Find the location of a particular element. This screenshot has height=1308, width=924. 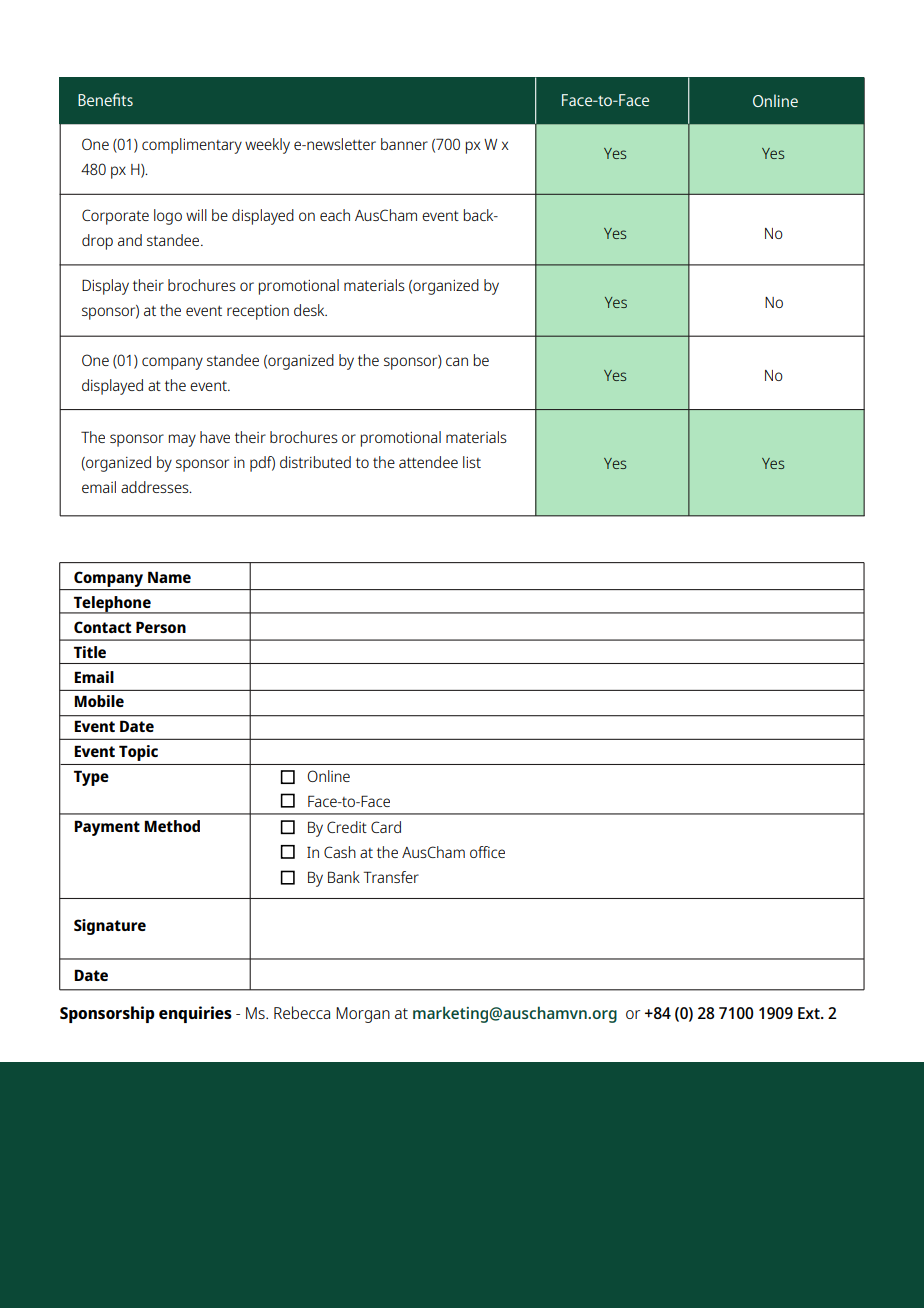

Card is located at coordinates (386, 827).
